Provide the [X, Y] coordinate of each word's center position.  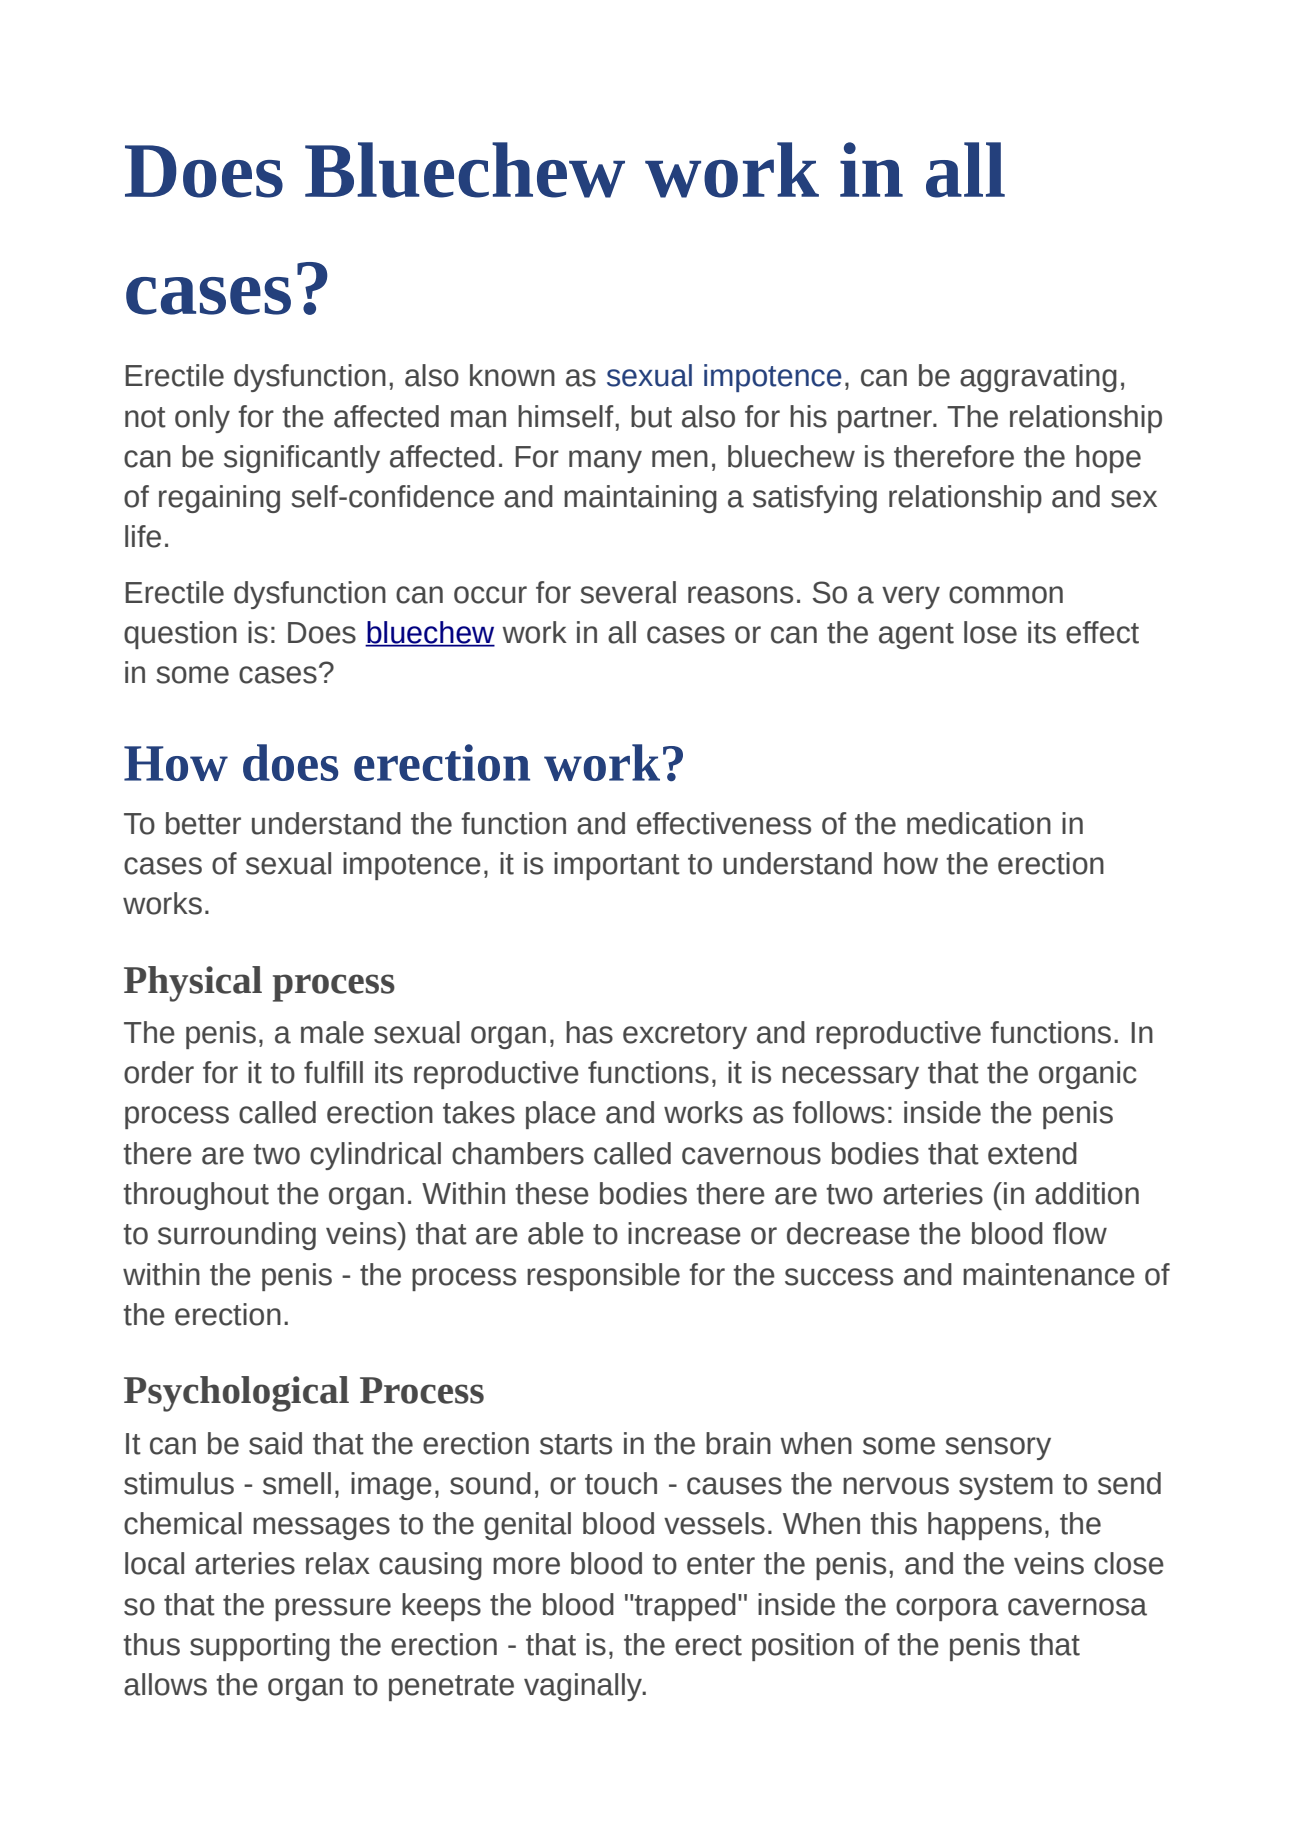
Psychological [236, 1394]
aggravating [1038, 378]
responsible [603, 1277]
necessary [850, 1077]
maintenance [1049, 1274]
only [202, 419]
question [180, 635]
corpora [947, 1609]
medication [979, 823]
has [589, 1032]
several [628, 592]
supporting [260, 1647]
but [651, 416]
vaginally [584, 1687]
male [332, 1032]
